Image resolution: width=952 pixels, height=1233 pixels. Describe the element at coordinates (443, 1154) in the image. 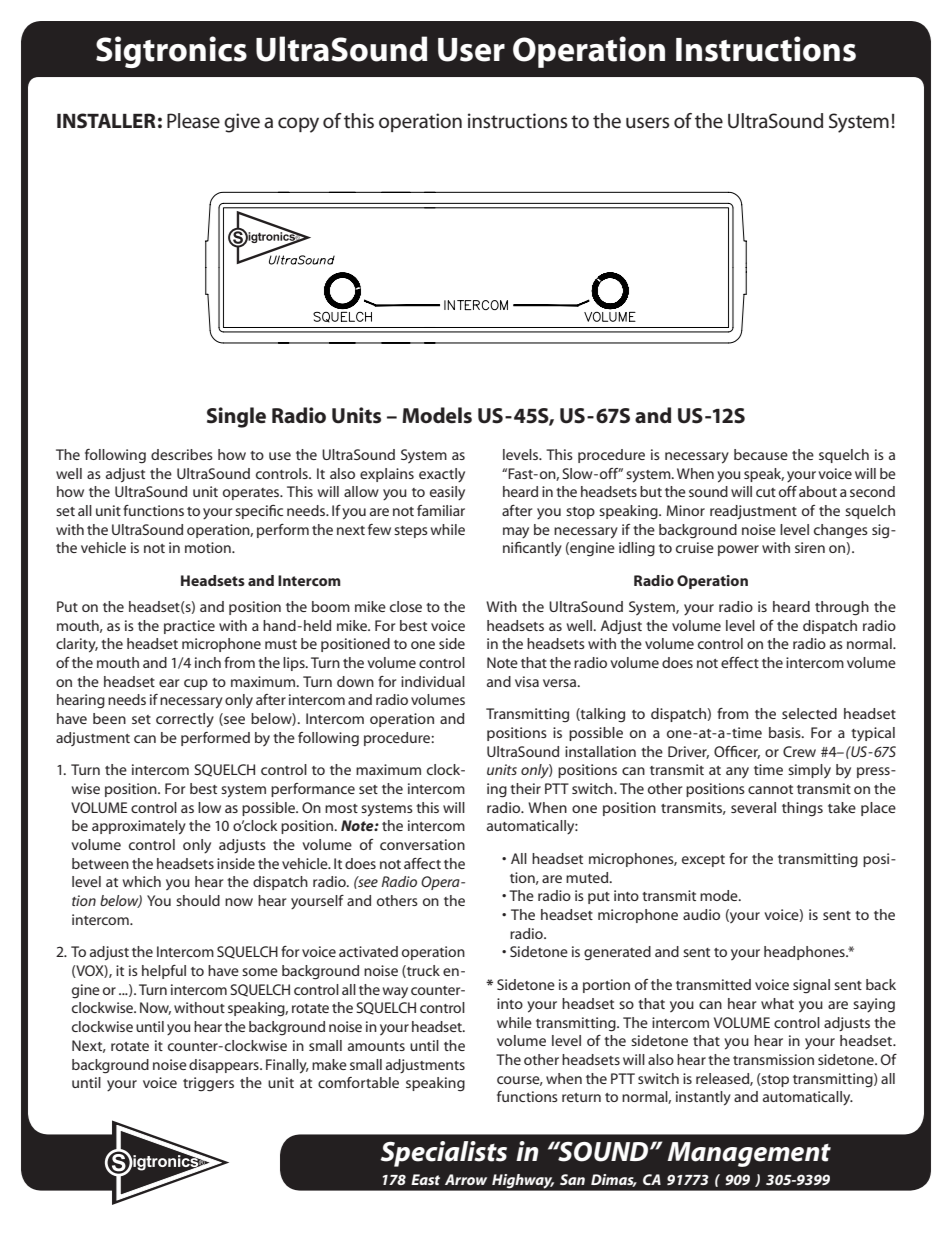

I see `Specialists` at that location.
